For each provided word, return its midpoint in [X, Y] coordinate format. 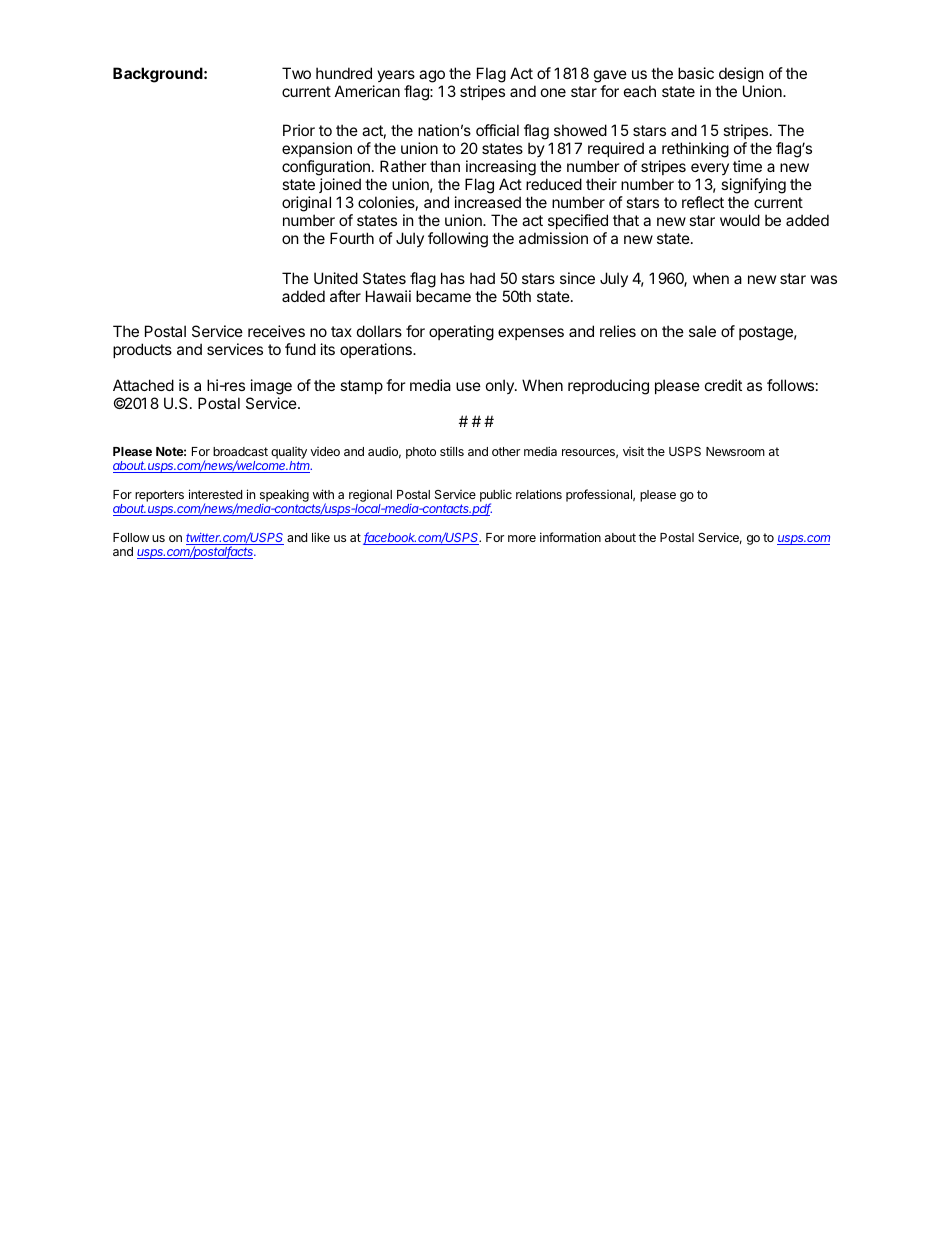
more [522, 538]
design [741, 75]
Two [296, 73]
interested [215, 494]
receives [276, 331]
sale [702, 331]
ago [432, 76]
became [443, 296]
